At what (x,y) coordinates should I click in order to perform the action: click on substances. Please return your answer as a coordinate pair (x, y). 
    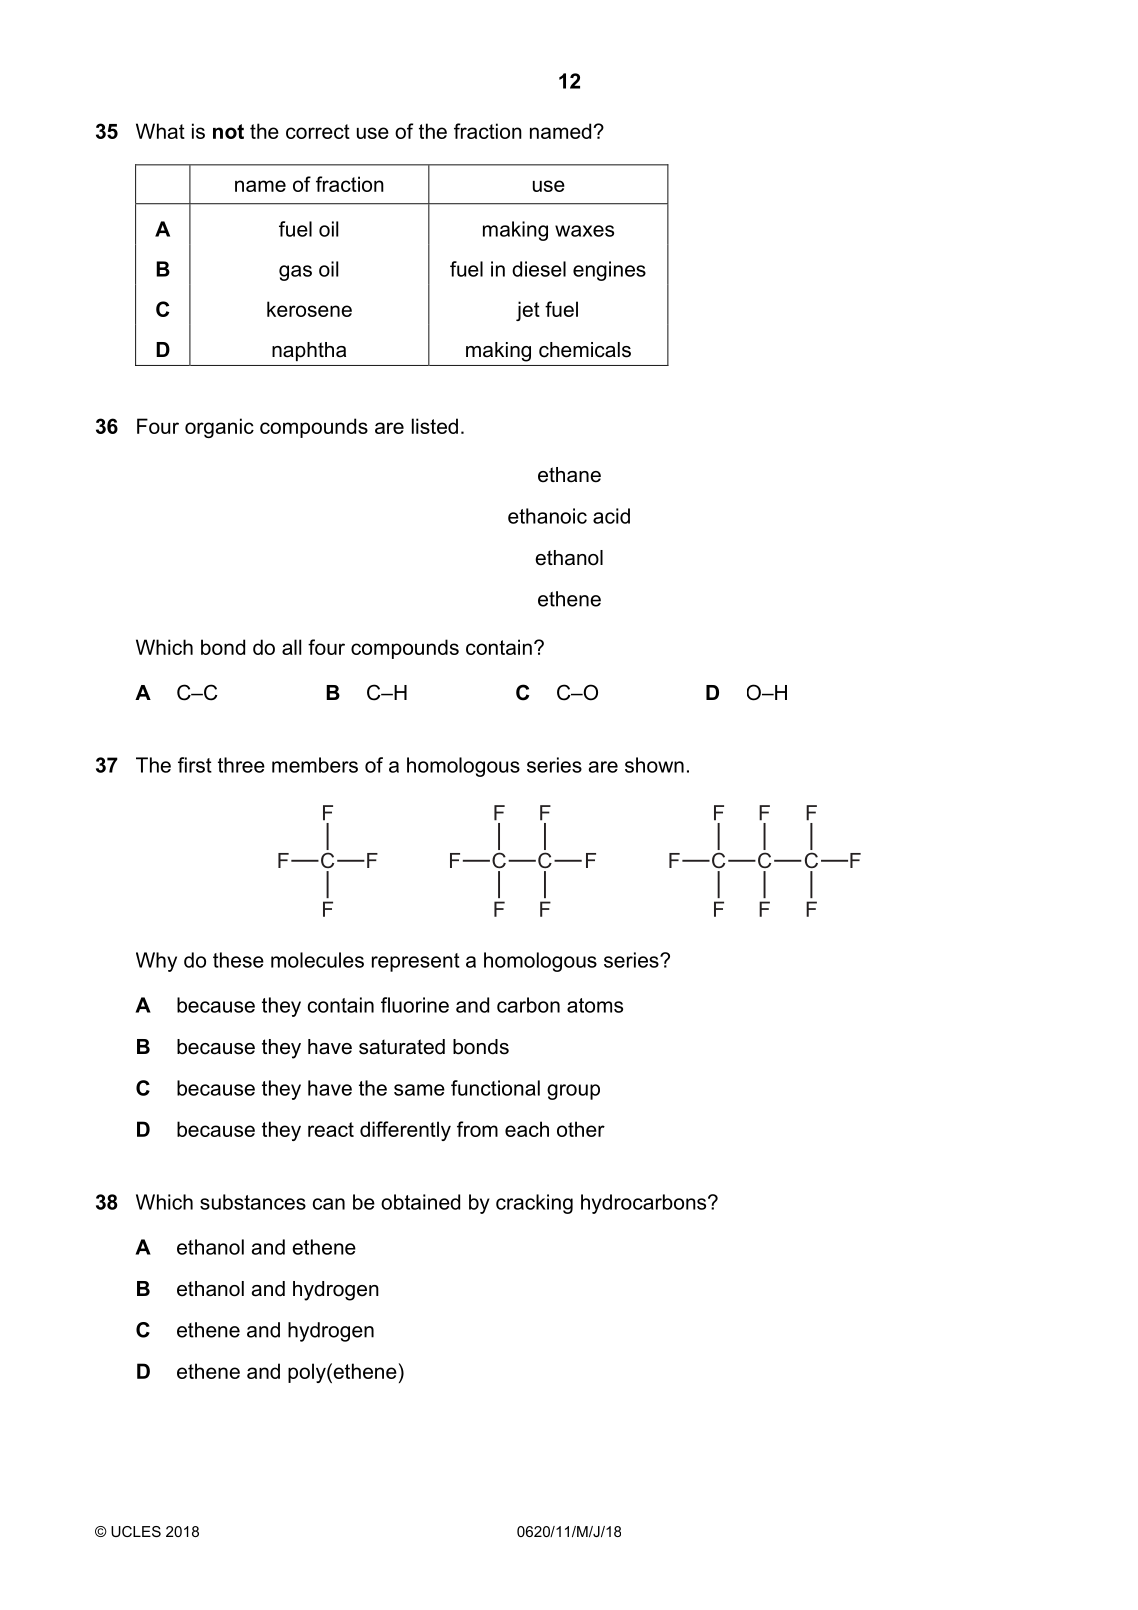
    Looking at the image, I should click on (253, 1202).
